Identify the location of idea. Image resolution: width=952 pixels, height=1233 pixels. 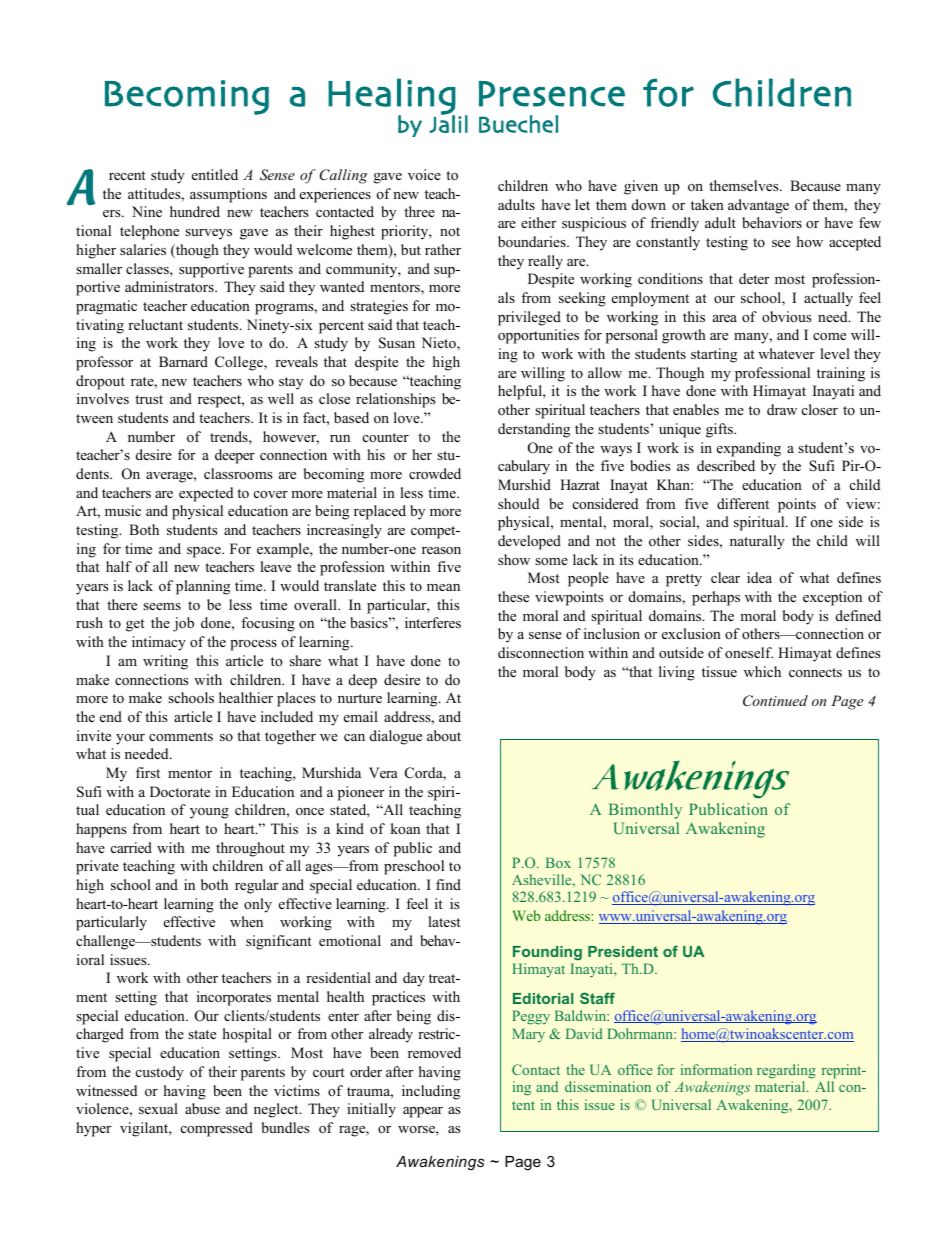
(759, 577).
